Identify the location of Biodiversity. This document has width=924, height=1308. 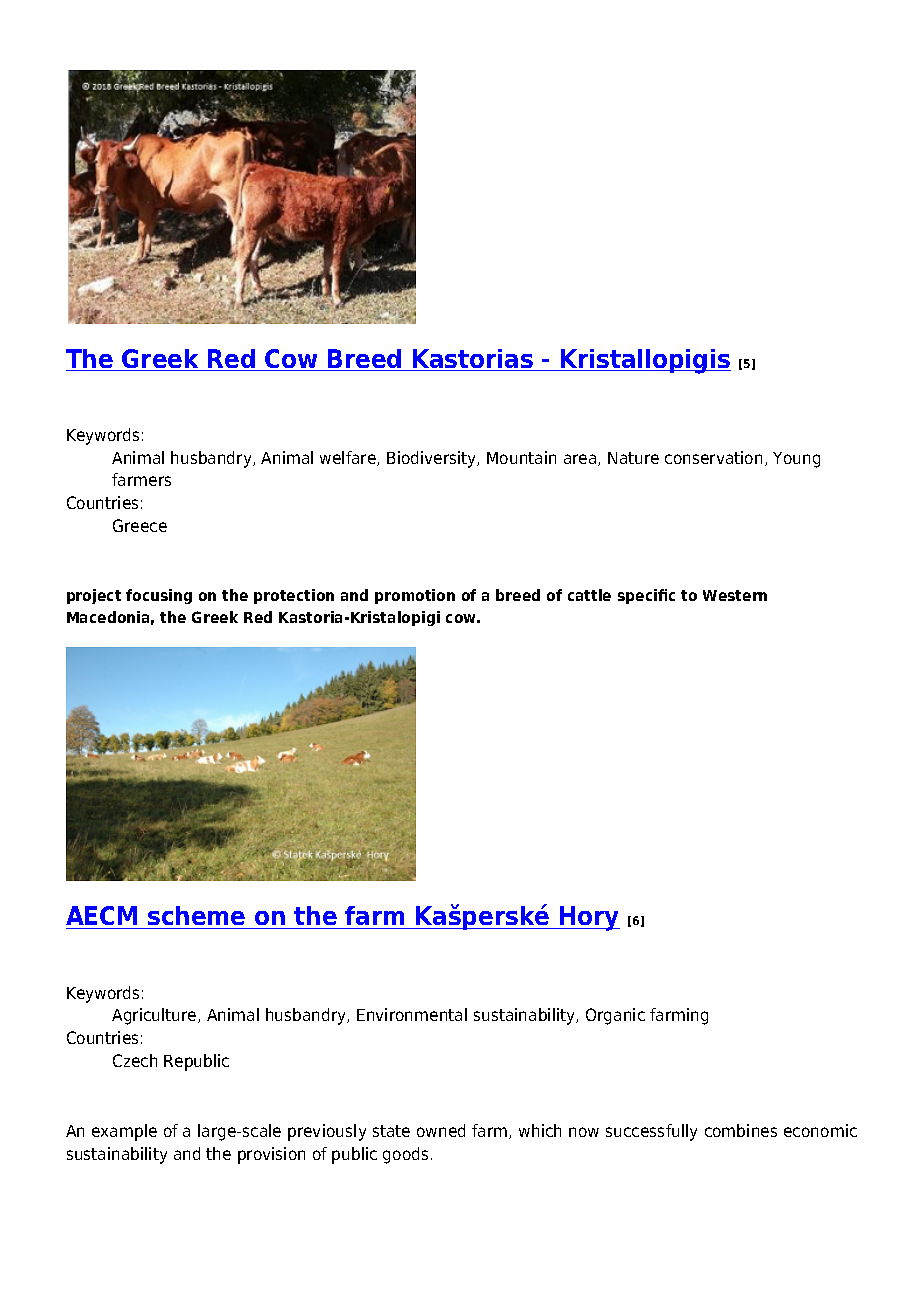
(433, 459).
